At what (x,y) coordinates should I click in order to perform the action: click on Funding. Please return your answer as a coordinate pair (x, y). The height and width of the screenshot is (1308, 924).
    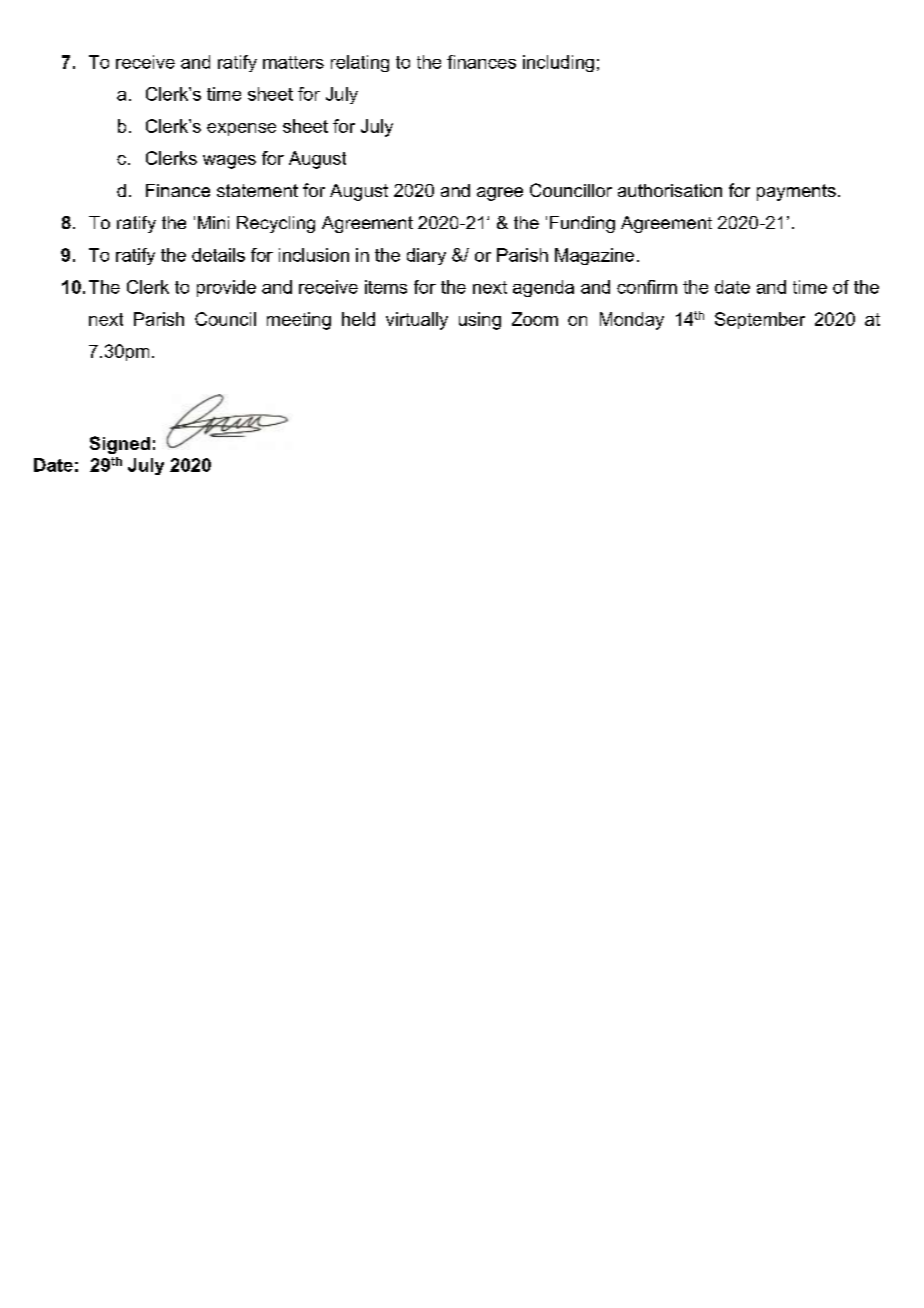
    Looking at the image, I should click on (582, 224).
